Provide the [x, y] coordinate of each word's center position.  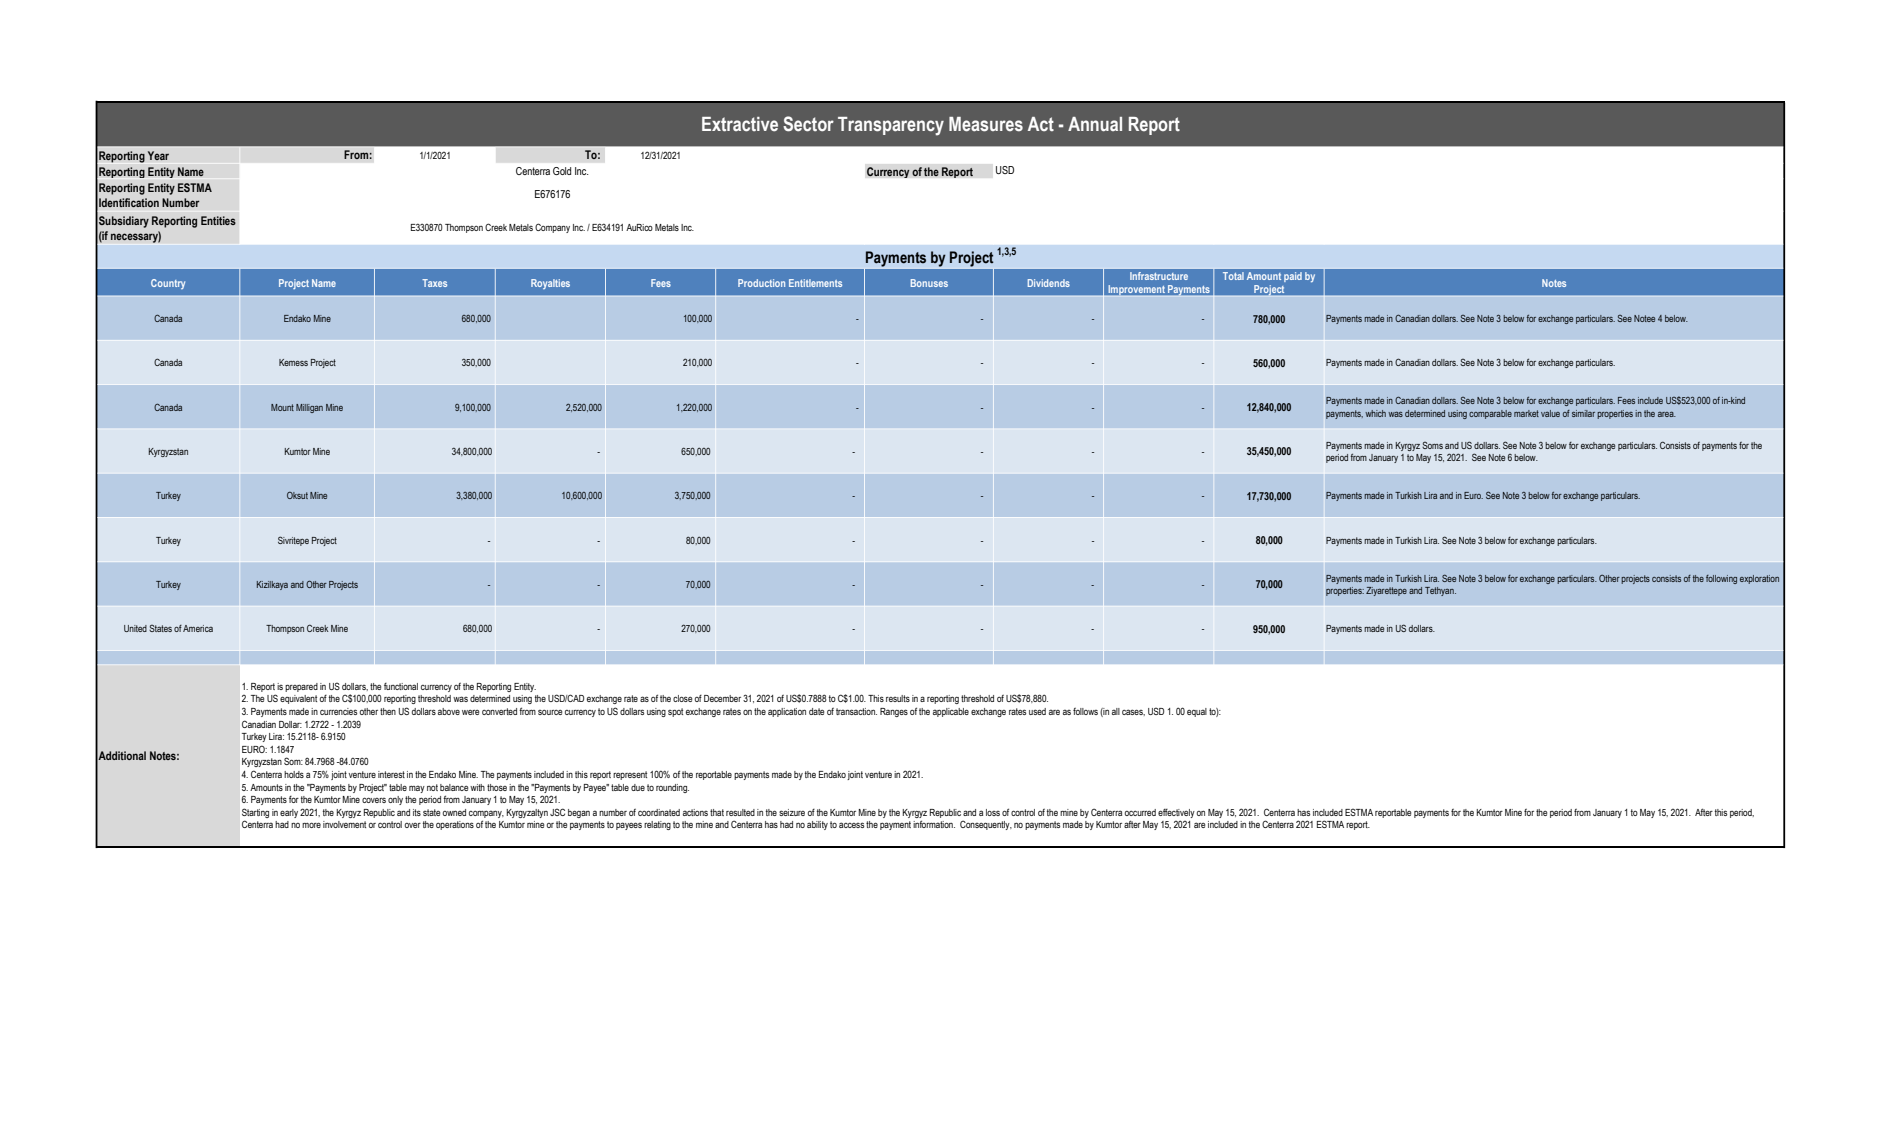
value [1550, 413]
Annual [1095, 124]
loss [993, 812]
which [1375, 413]
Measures [986, 124]
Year [158, 155]
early [289, 813]
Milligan [309, 408]
